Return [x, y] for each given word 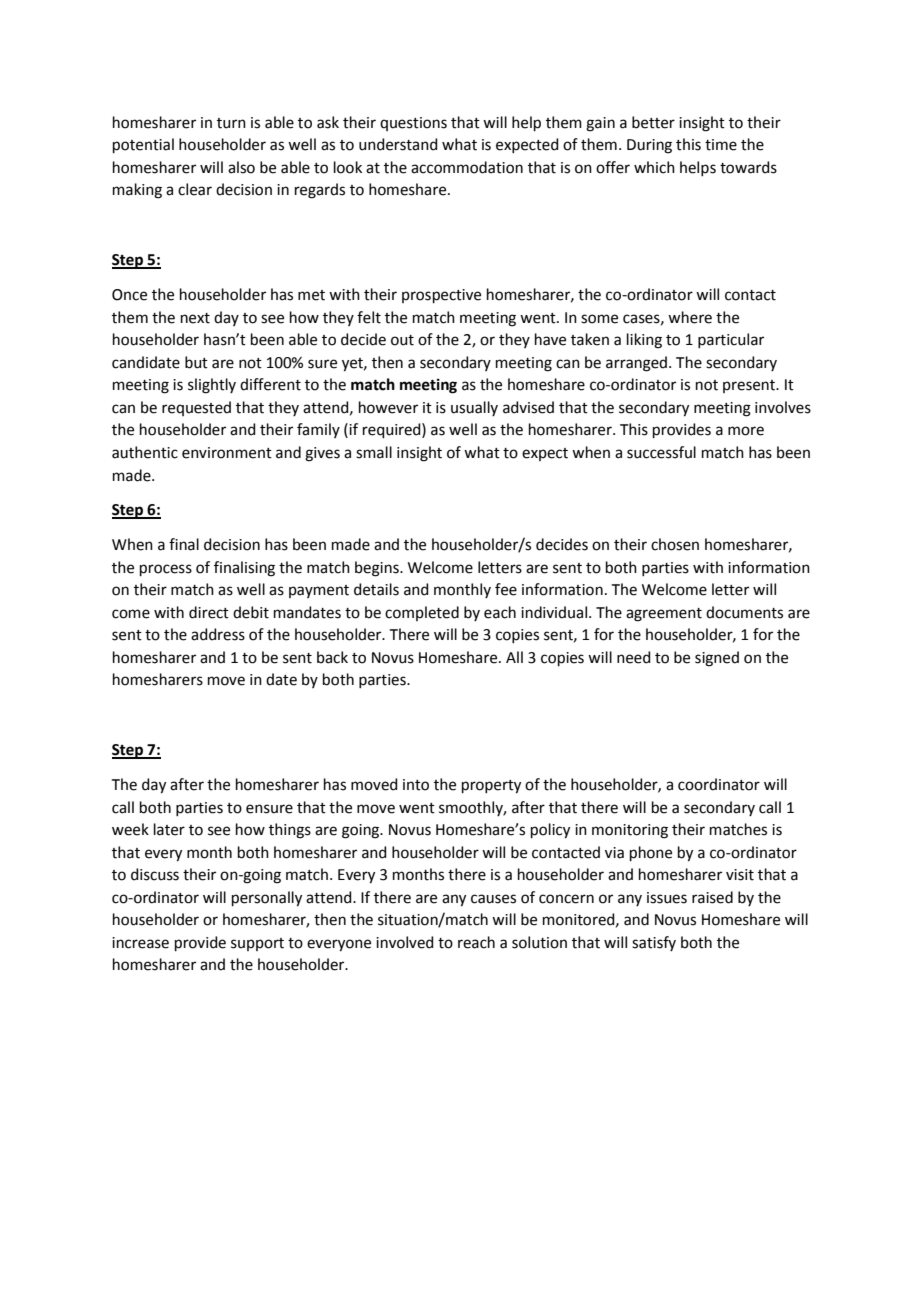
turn [231, 123]
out [402, 340]
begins [378, 569]
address [218, 634]
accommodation [467, 167]
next [195, 318]
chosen [675, 544]
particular [731, 340]
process [166, 570]
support [257, 944]
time [721, 145]
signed [717, 659]
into [416, 785]
